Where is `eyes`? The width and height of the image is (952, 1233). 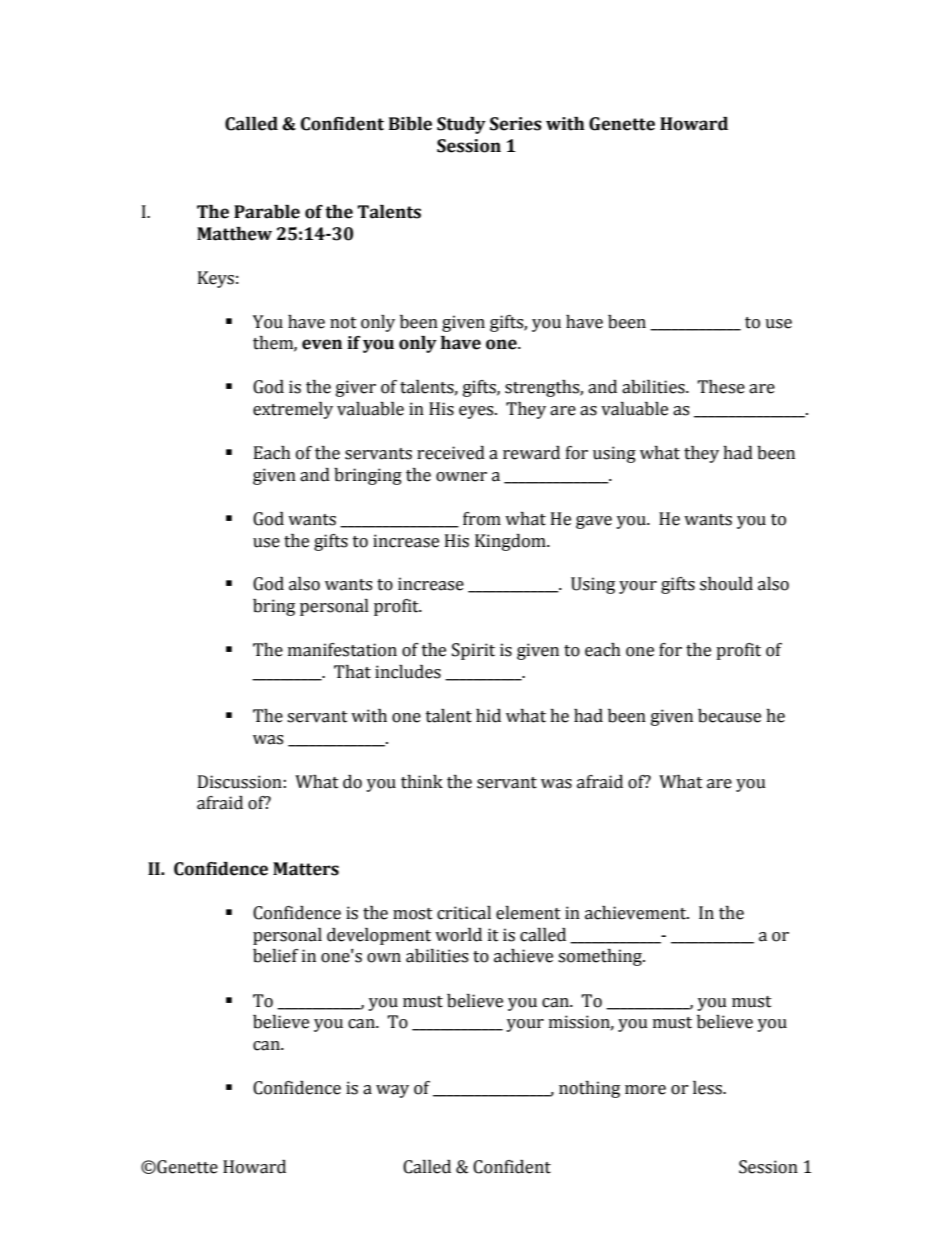
eyes is located at coordinates (477, 412).
